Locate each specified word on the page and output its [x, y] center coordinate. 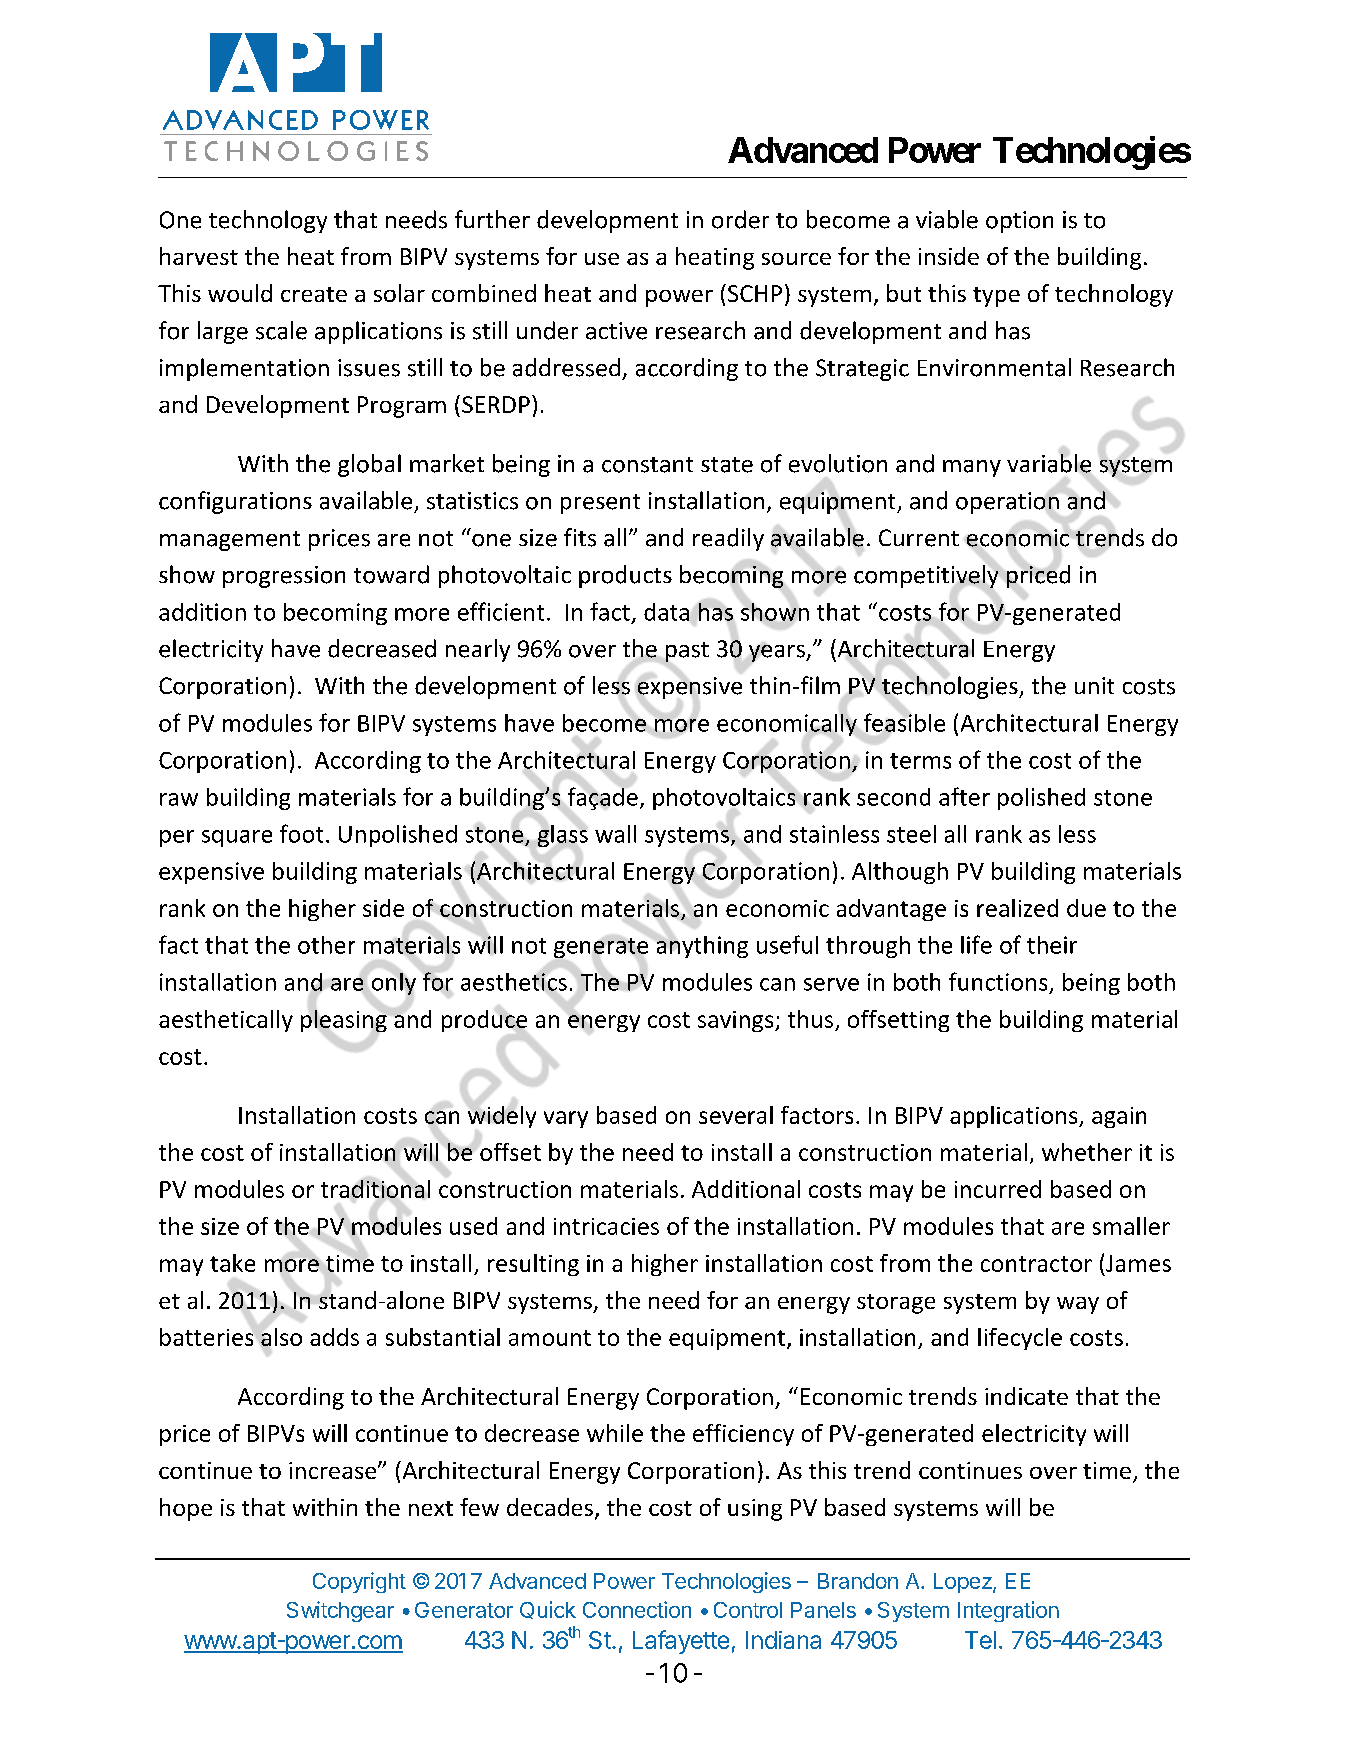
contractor [1036, 1264]
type [996, 297]
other [326, 945]
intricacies [606, 1226]
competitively [926, 576]
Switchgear [340, 1611]
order [740, 219]
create [314, 294]
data [666, 612]
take [232, 1263]
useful [787, 944]
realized [1017, 908]
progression [284, 577]
